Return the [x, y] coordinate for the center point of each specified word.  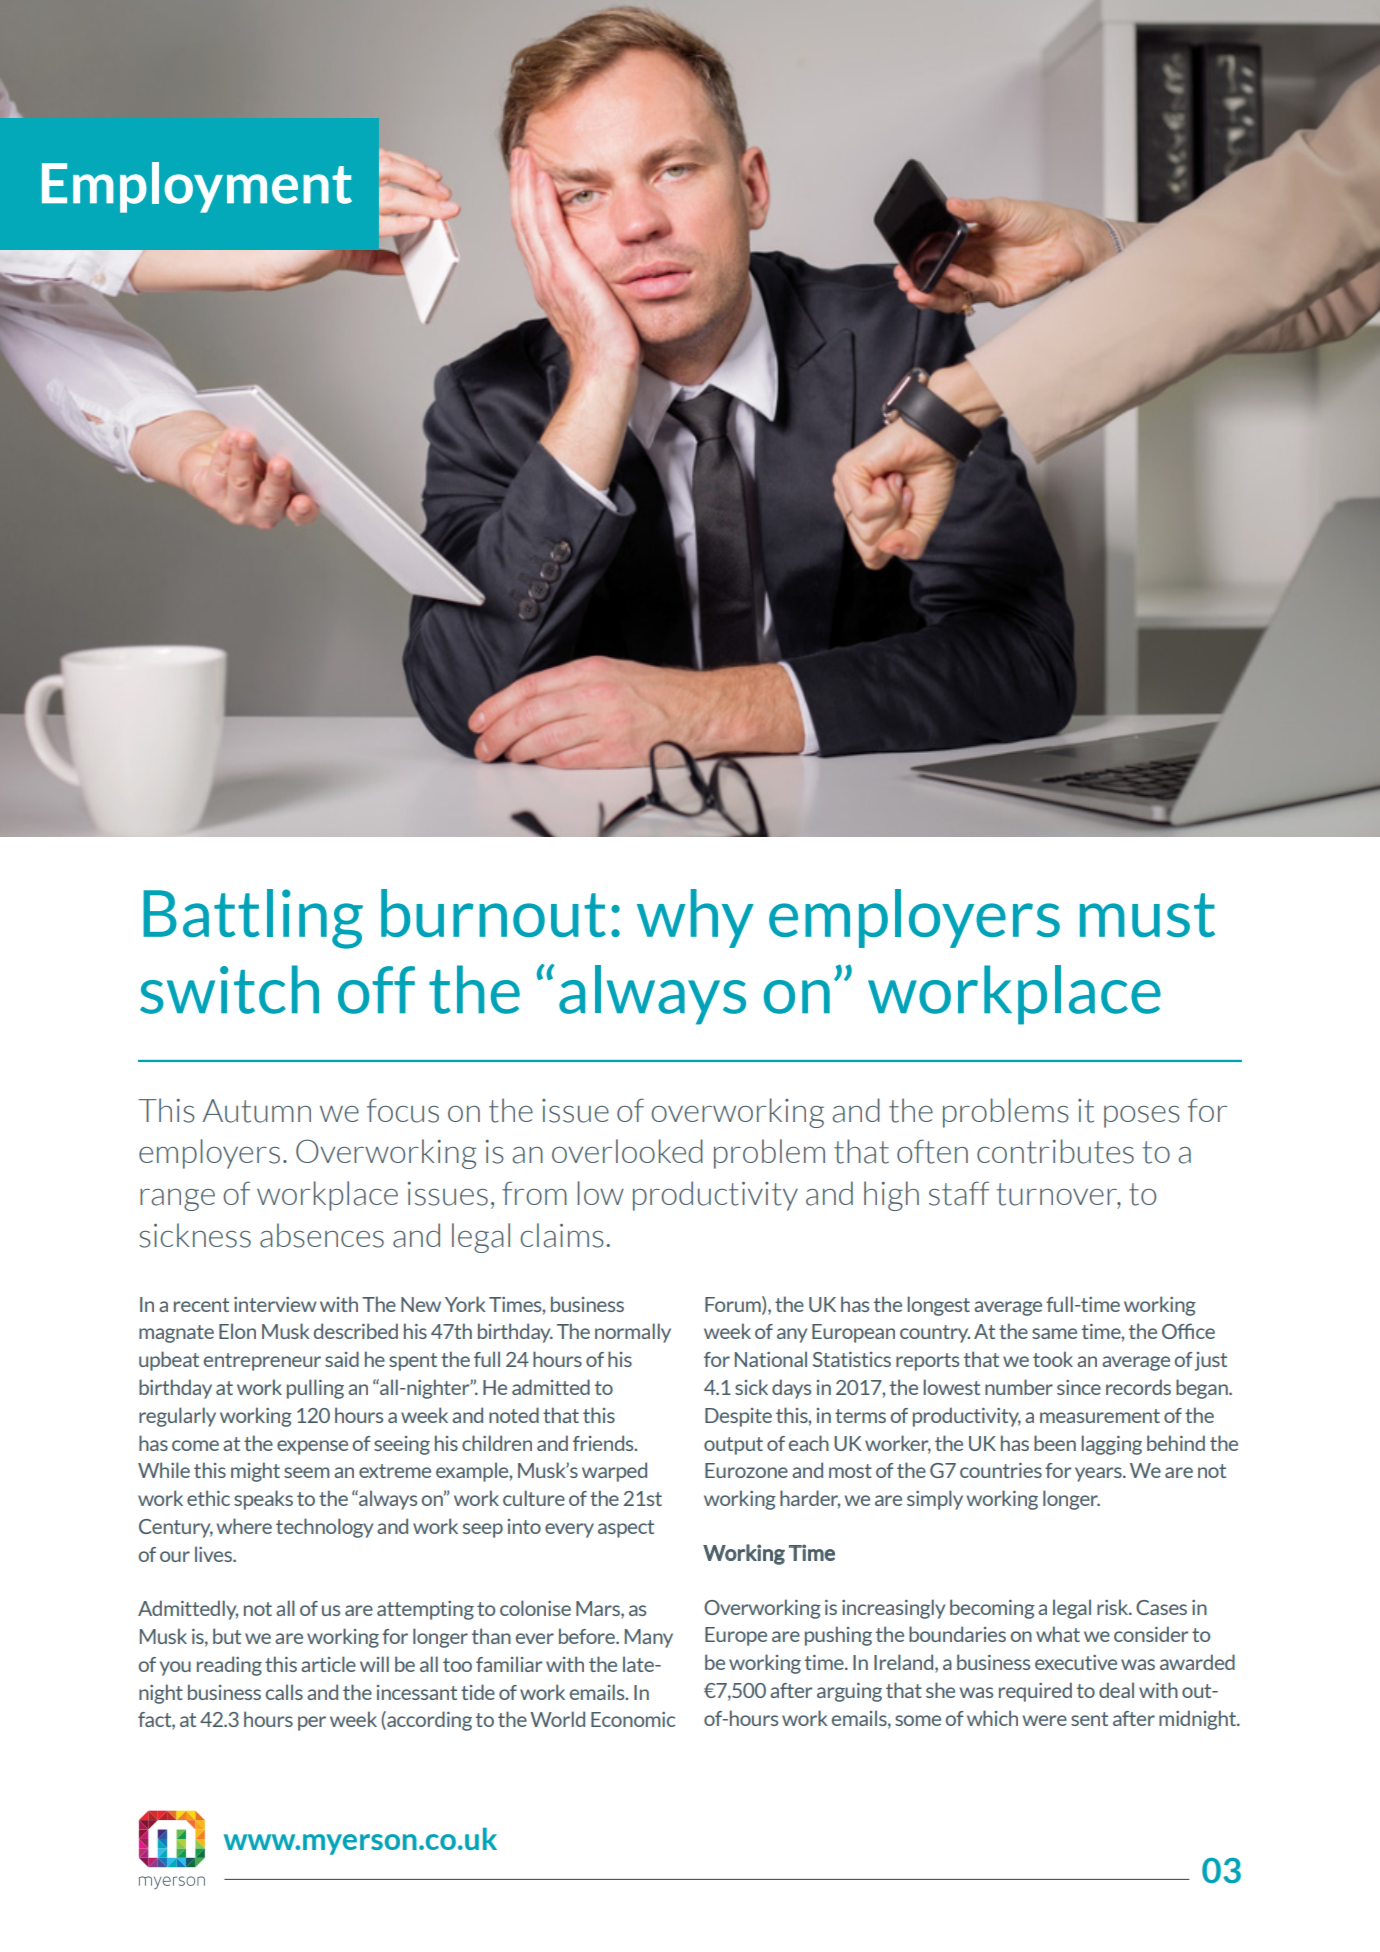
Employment [197, 187]
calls [284, 1692]
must [1147, 915]
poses [1142, 1117]
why [695, 918]
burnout [493, 913]
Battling [253, 919]
